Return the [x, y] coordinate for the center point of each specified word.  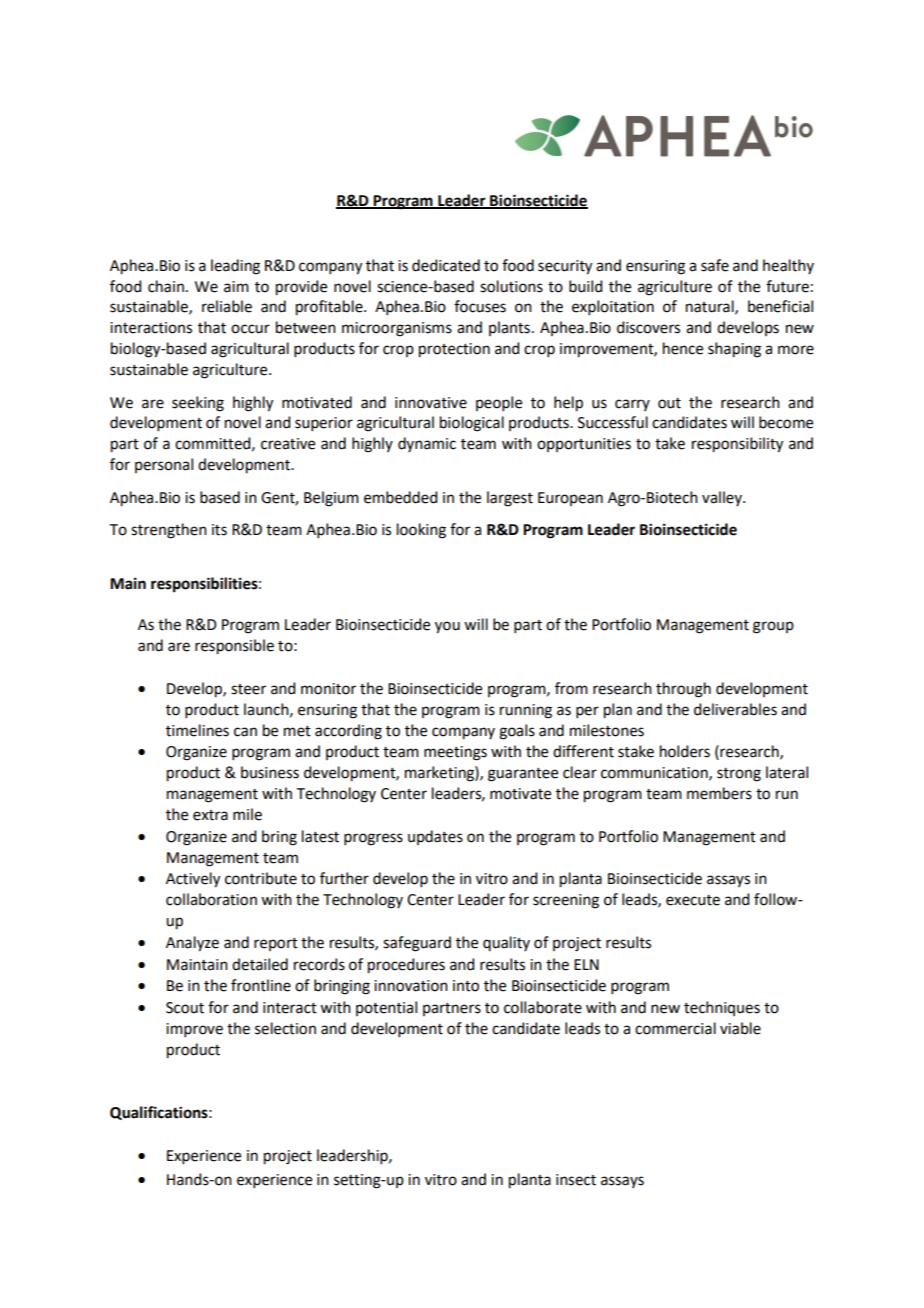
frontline [261, 985]
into [466, 986]
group [773, 627]
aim [236, 287]
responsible [234, 647]
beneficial [780, 306]
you [447, 627]
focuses [480, 306]
